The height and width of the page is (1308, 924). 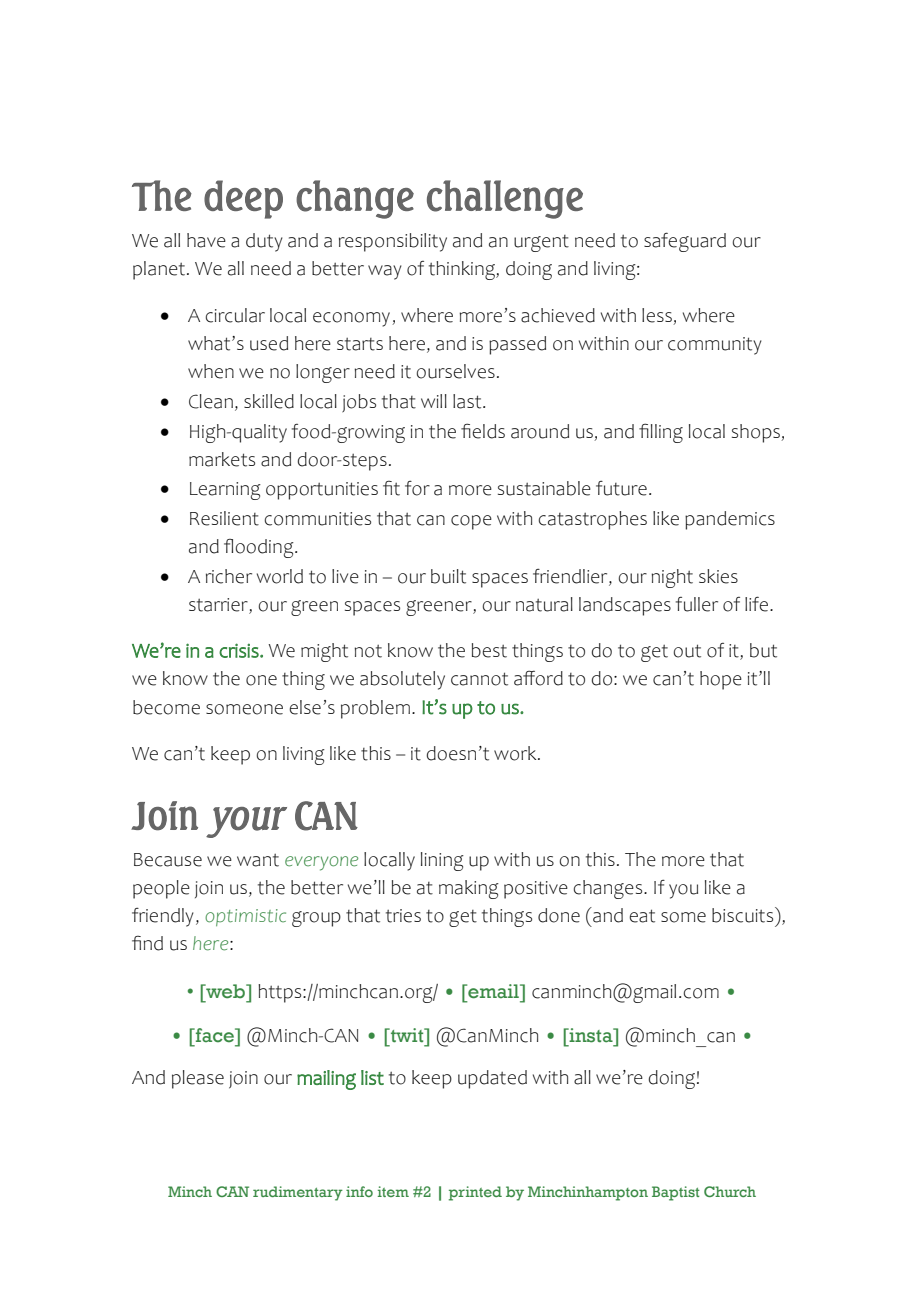 I want to click on markets, so click(x=222, y=459).
